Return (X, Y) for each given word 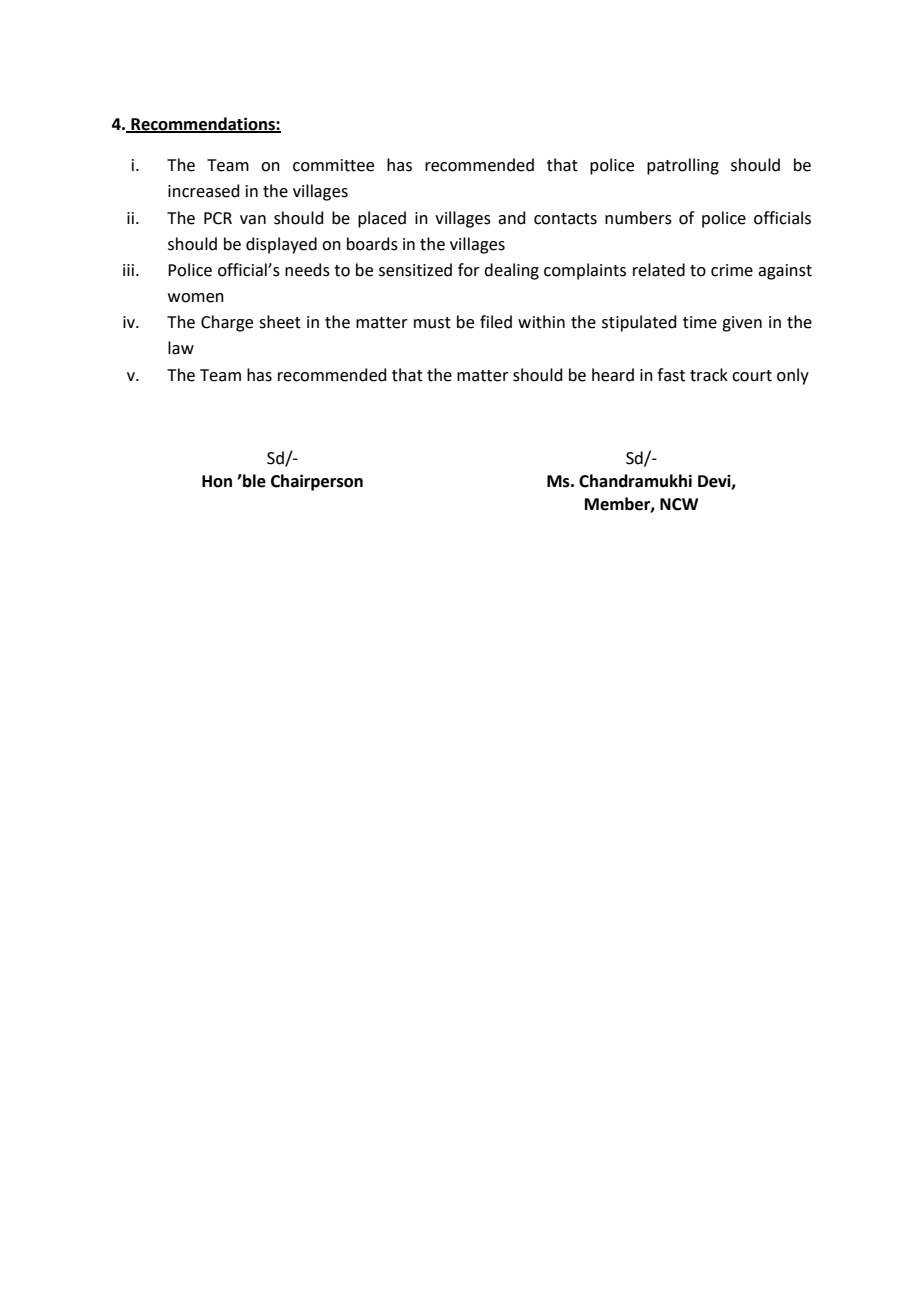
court (752, 376)
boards (372, 244)
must (432, 323)
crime (732, 270)
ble (253, 481)
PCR (218, 218)
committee (333, 165)
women (196, 298)
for (469, 270)
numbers (638, 218)
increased (204, 191)
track (709, 375)
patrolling (683, 166)
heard (613, 375)
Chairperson (317, 482)
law (181, 348)
